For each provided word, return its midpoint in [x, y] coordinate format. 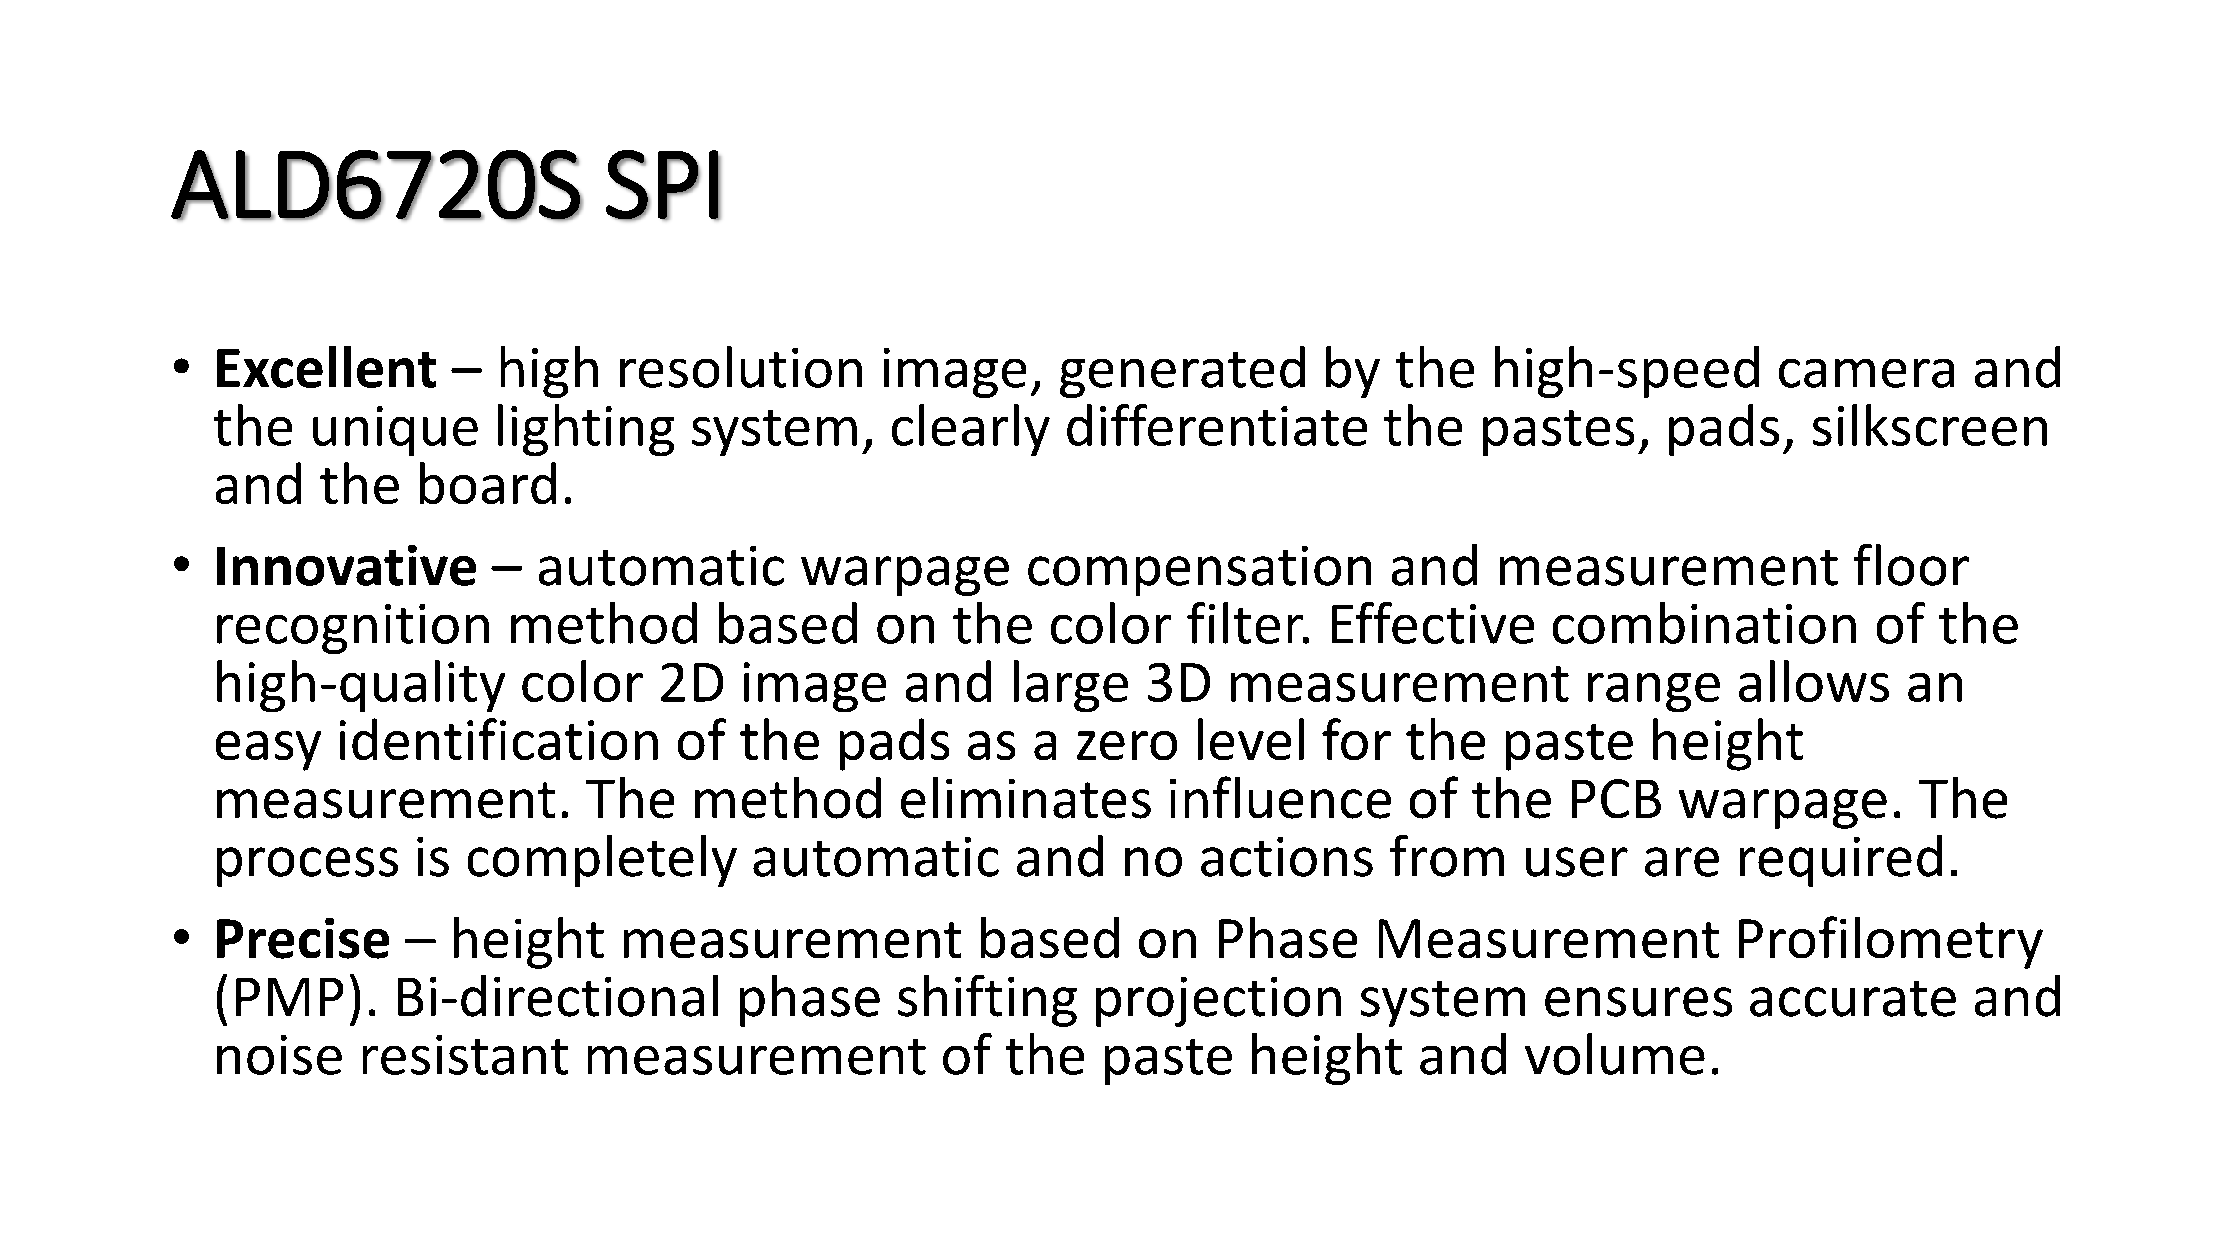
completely [602, 861]
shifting [987, 1001]
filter [1246, 623]
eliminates [1026, 798]
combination [1704, 623]
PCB [1616, 798]
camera [1866, 373]
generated [1182, 372]
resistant [465, 1055]
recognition [353, 629]
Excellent [326, 367]
